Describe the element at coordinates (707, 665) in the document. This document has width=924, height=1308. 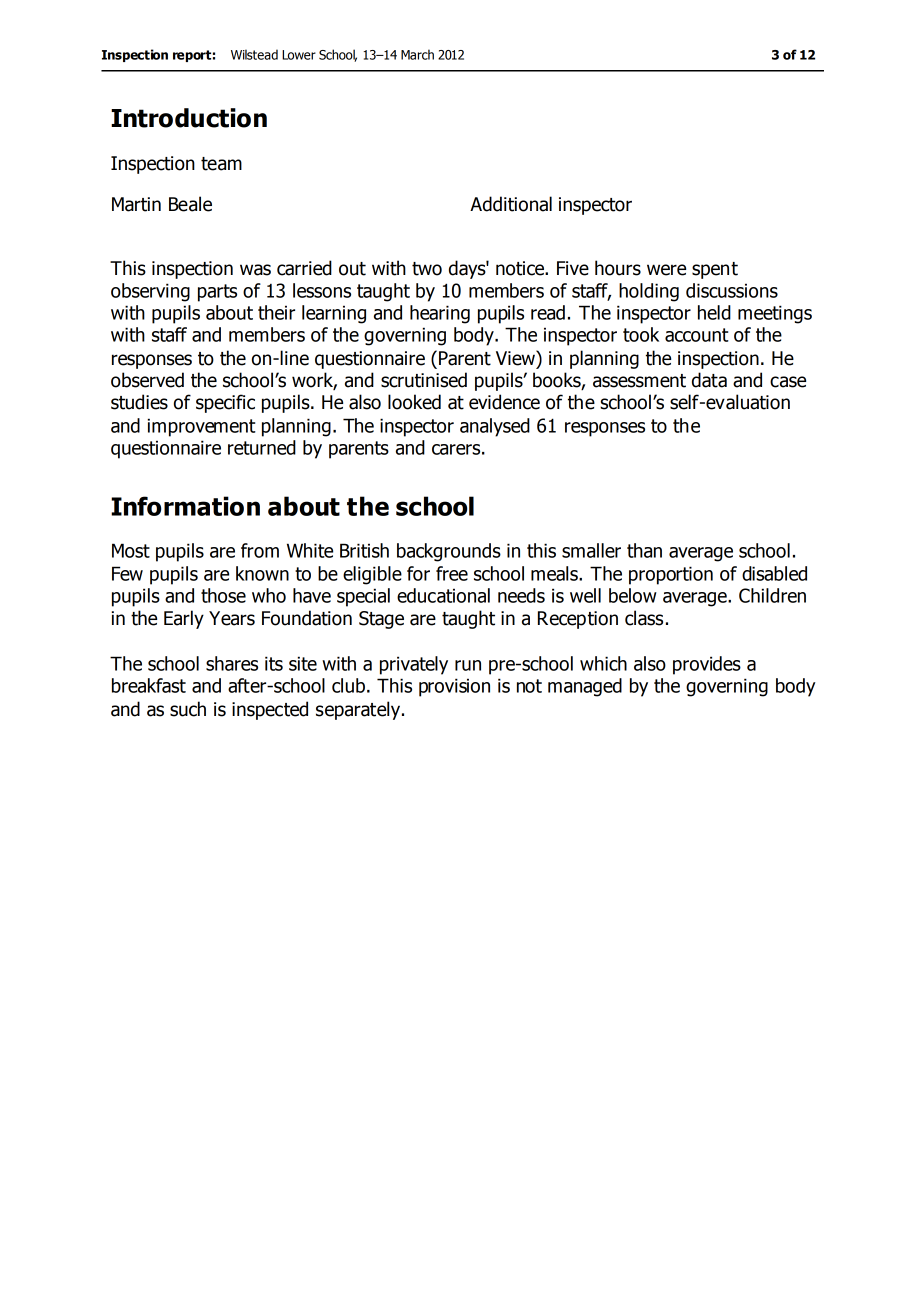
I see `provides` at that location.
